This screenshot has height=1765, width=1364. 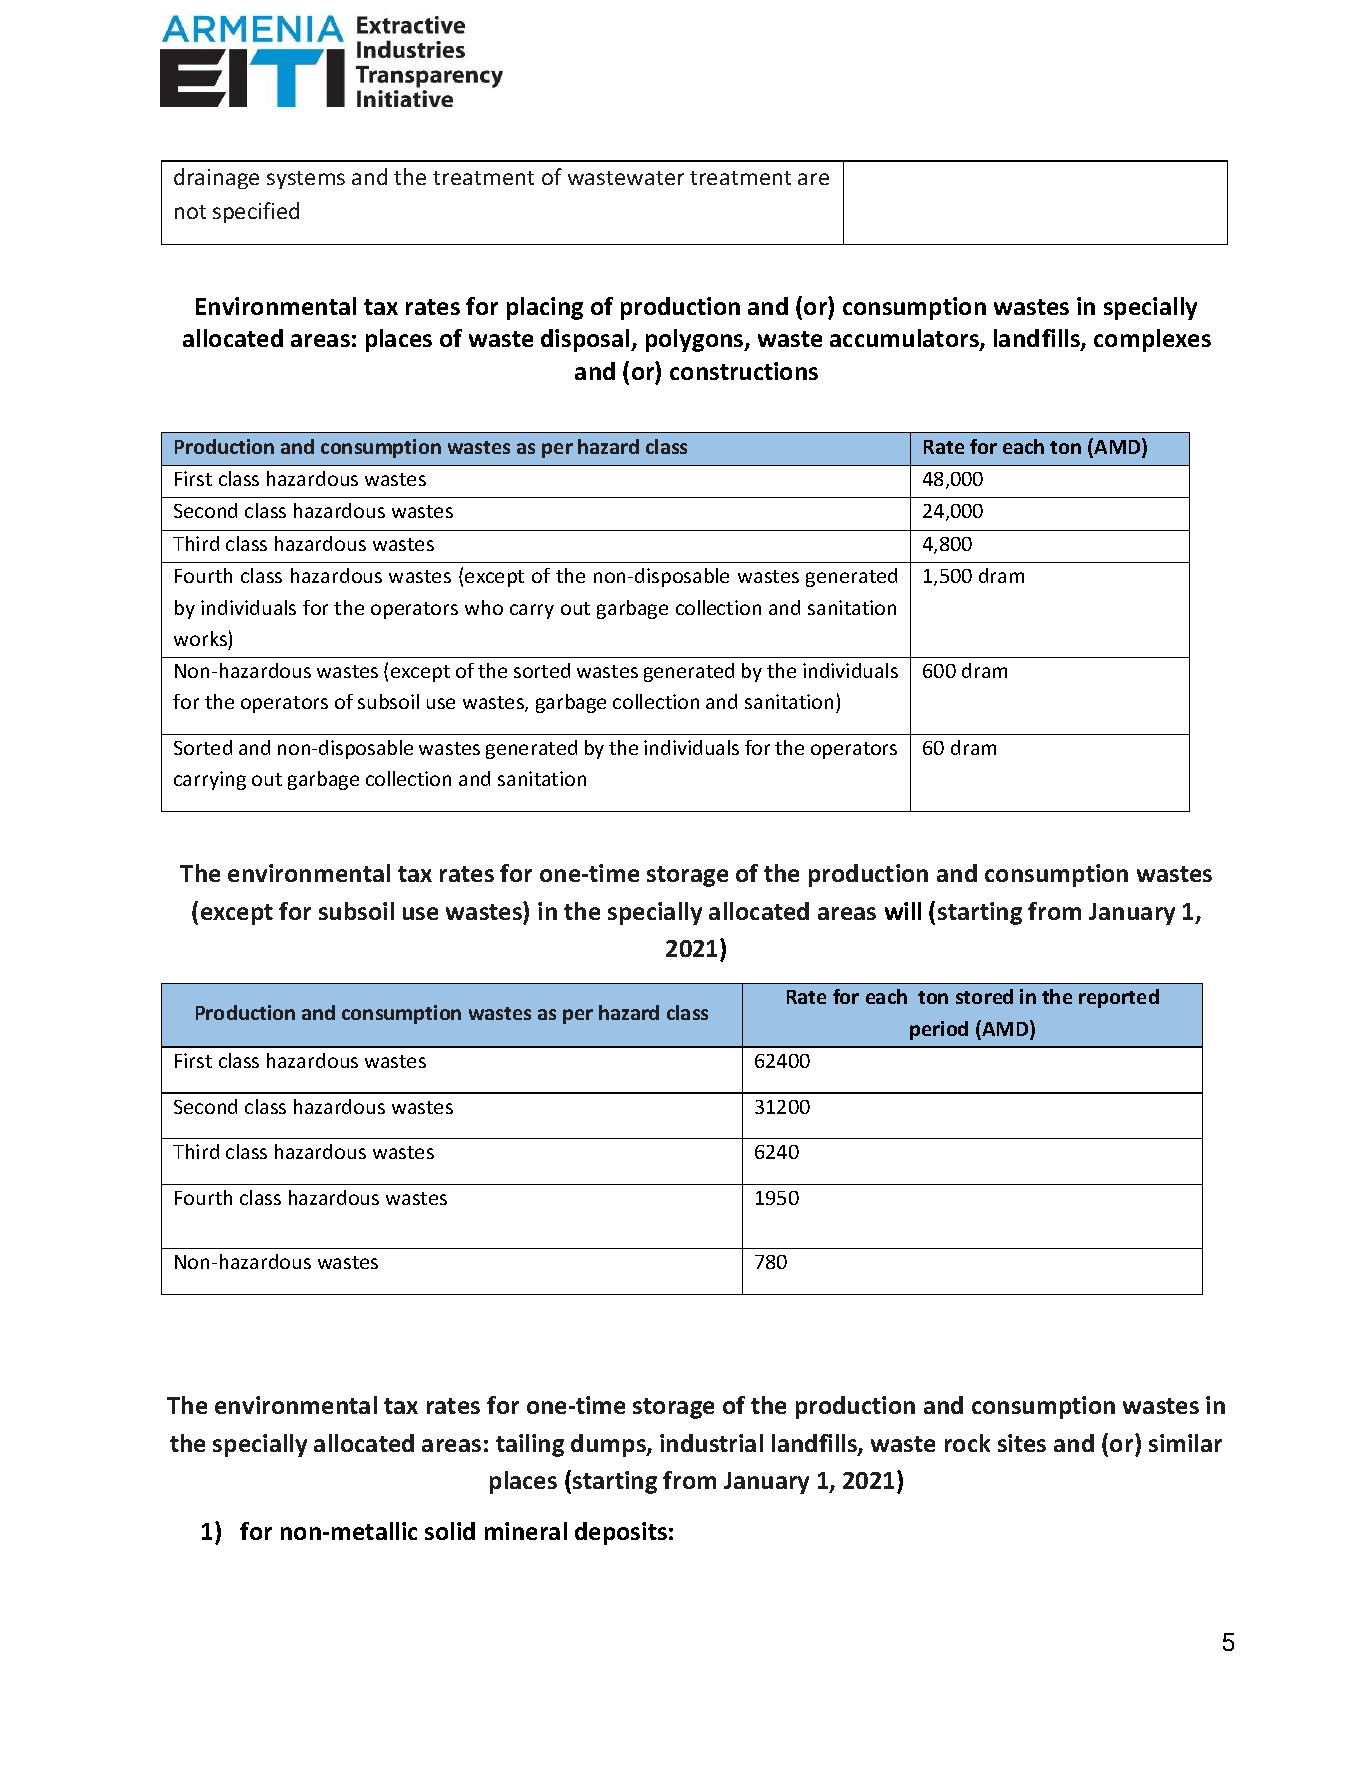 What do you see at coordinates (903, 911) in the screenshot?
I see `will` at bounding box center [903, 911].
